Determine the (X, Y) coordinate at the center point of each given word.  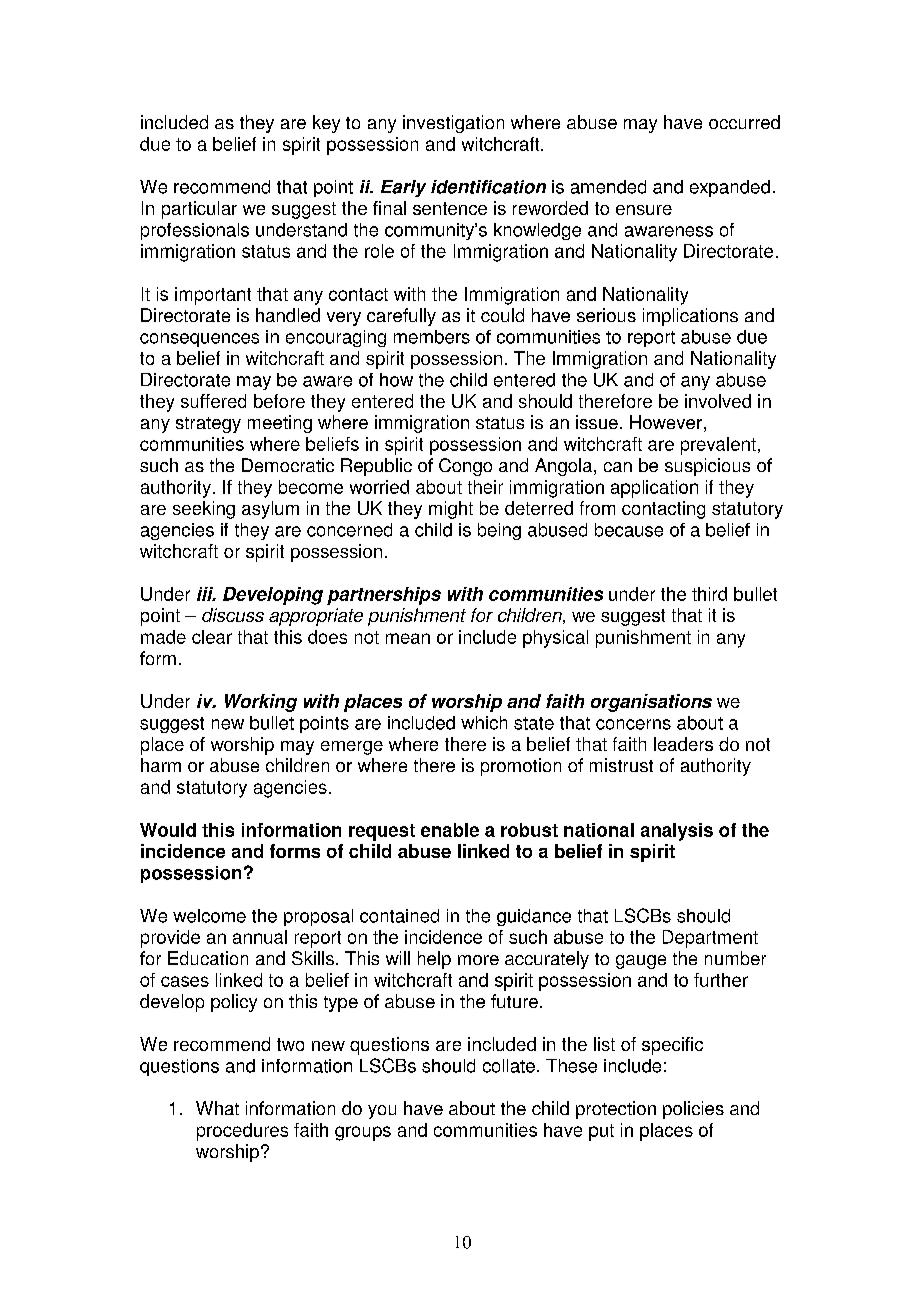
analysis (677, 832)
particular (199, 210)
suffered (213, 401)
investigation (453, 124)
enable (450, 830)
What (217, 1108)
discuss (233, 615)
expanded (730, 188)
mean (408, 638)
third (709, 594)
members (432, 337)
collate (509, 1066)
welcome (209, 916)
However (666, 422)
